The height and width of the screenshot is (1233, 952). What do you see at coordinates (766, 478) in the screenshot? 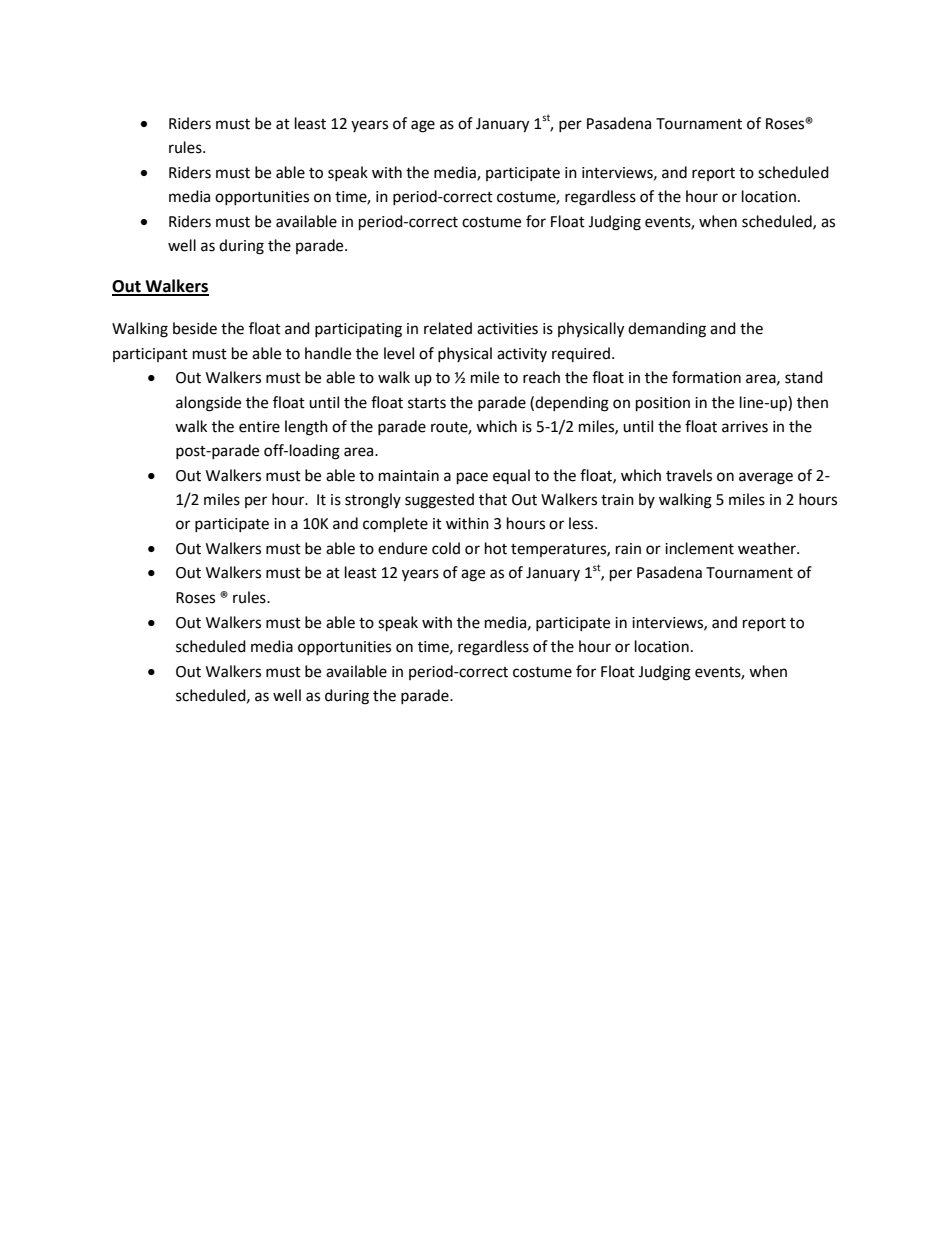
I see `average` at bounding box center [766, 478].
